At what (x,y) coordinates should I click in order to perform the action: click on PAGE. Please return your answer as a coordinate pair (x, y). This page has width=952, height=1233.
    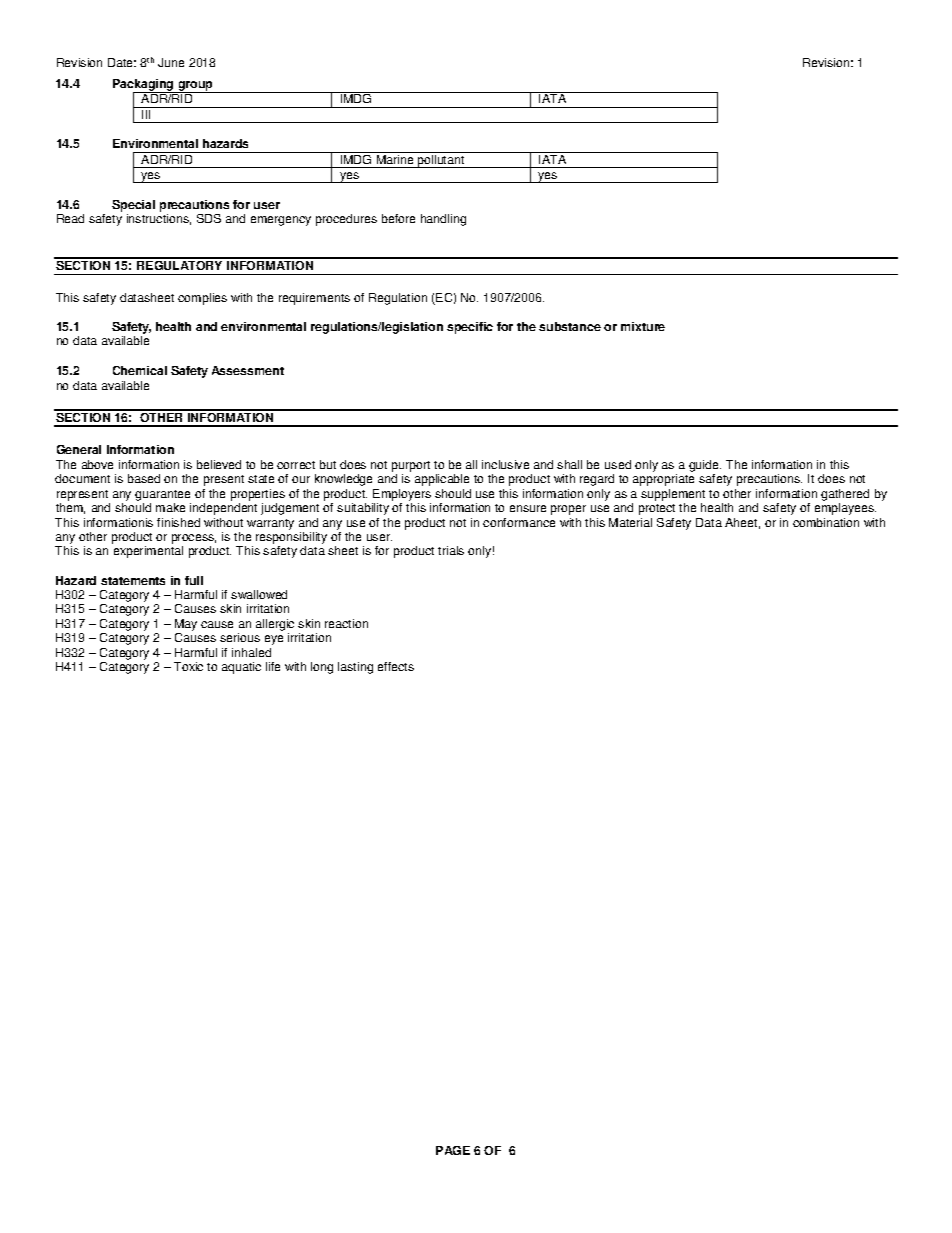
    Looking at the image, I should click on (453, 1150).
